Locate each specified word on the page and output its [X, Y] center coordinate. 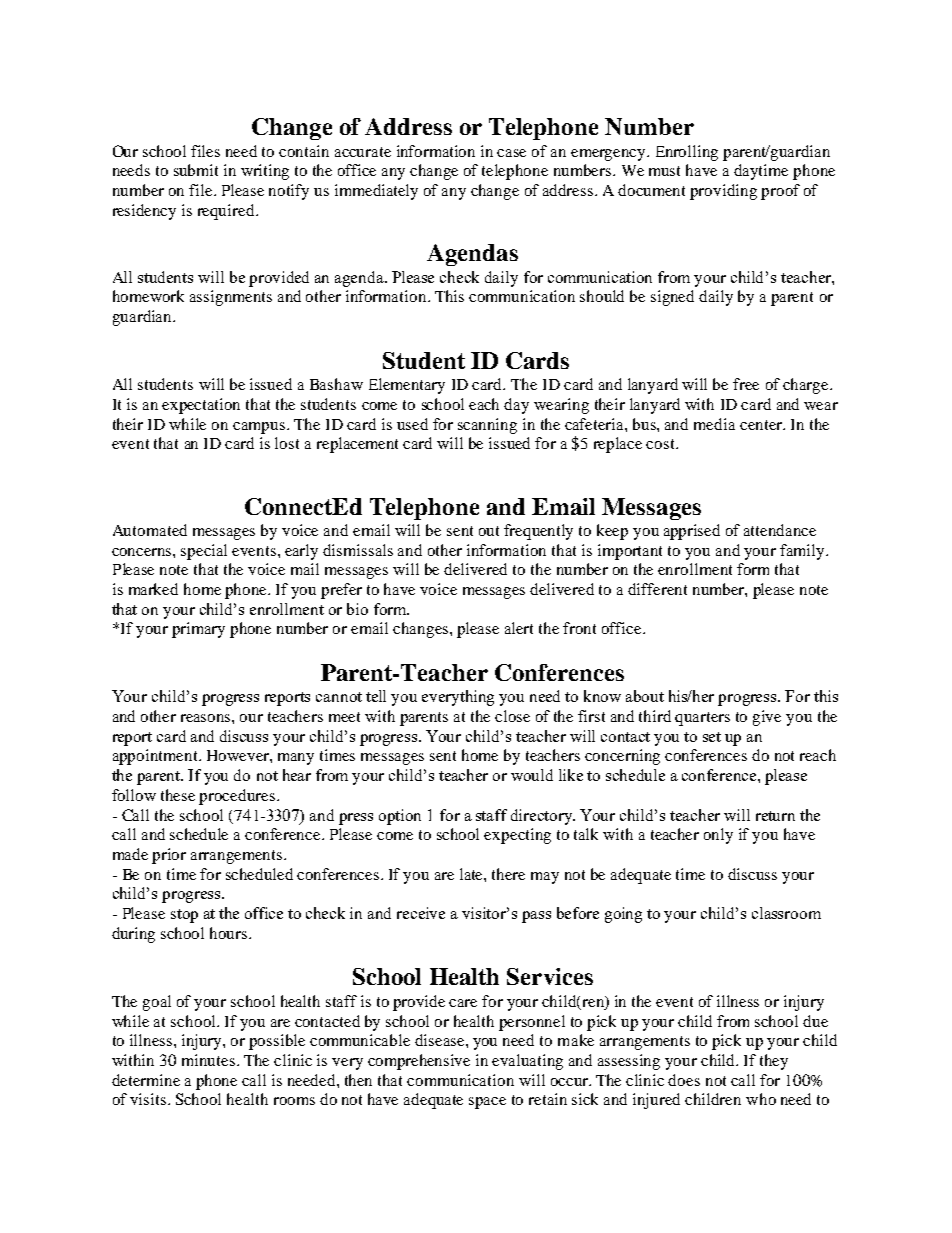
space [487, 1103]
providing [723, 192]
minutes [208, 1060]
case [511, 153]
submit [196, 170]
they [774, 1062]
